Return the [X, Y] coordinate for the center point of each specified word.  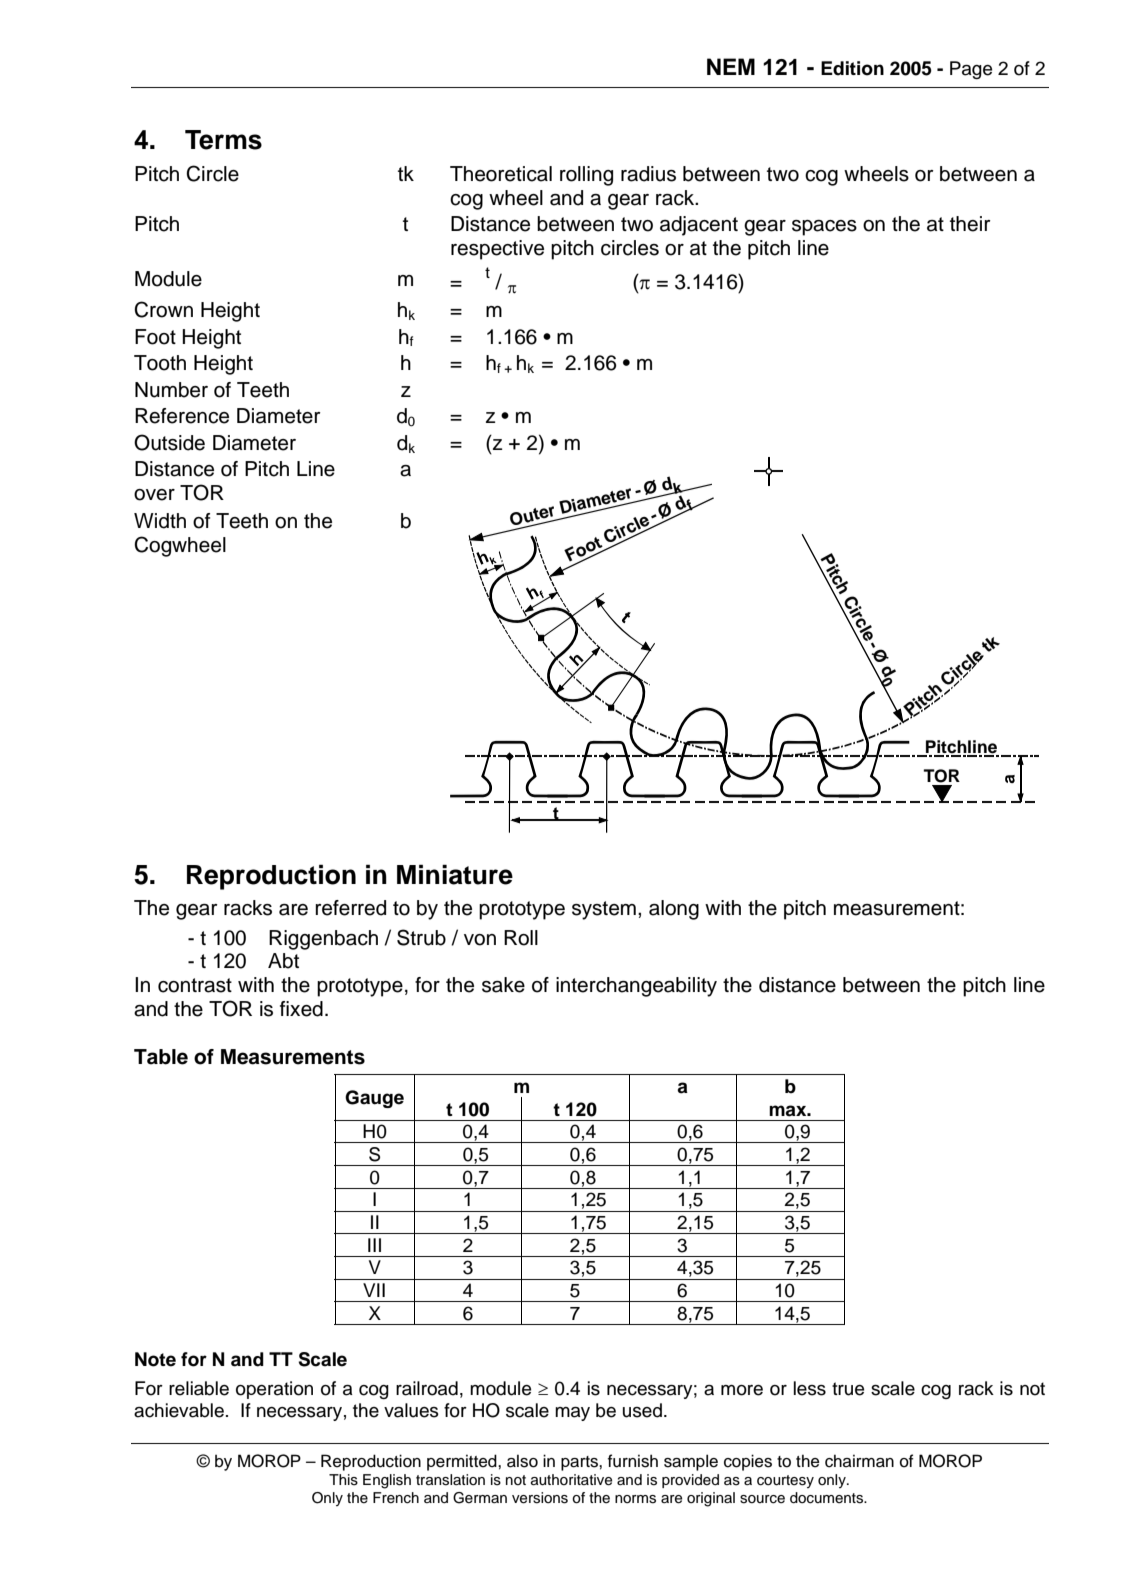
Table [161, 1057]
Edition [852, 68]
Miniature [455, 874]
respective [497, 250]
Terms [223, 140]
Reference [182, 416]
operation [274, 1390]
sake [503, 985]
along [674, 910]
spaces [824, 228]
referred [350, 908]
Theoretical [501, 174]
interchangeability [636, 987]
